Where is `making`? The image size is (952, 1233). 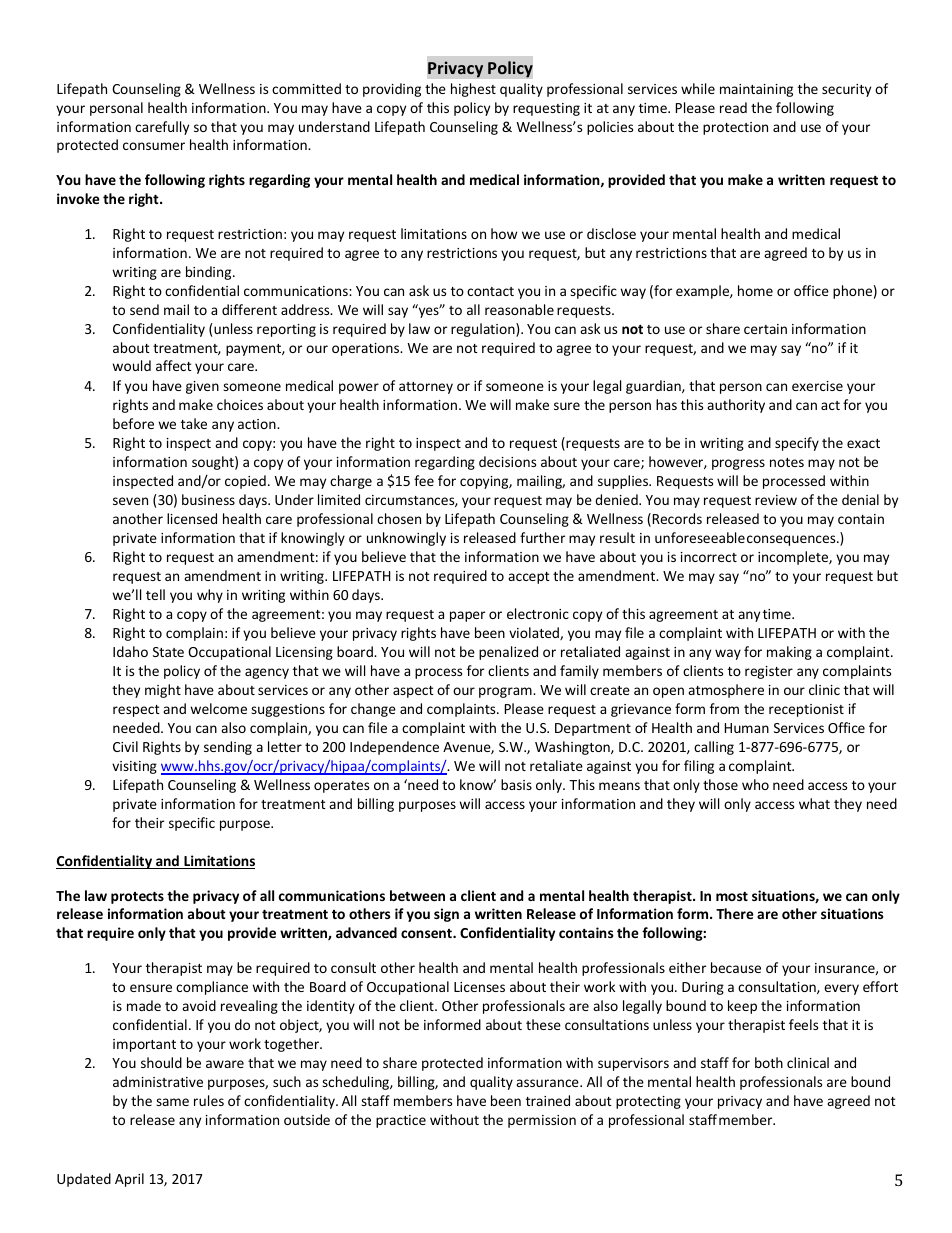 making is located at coordinates (789, 653).
